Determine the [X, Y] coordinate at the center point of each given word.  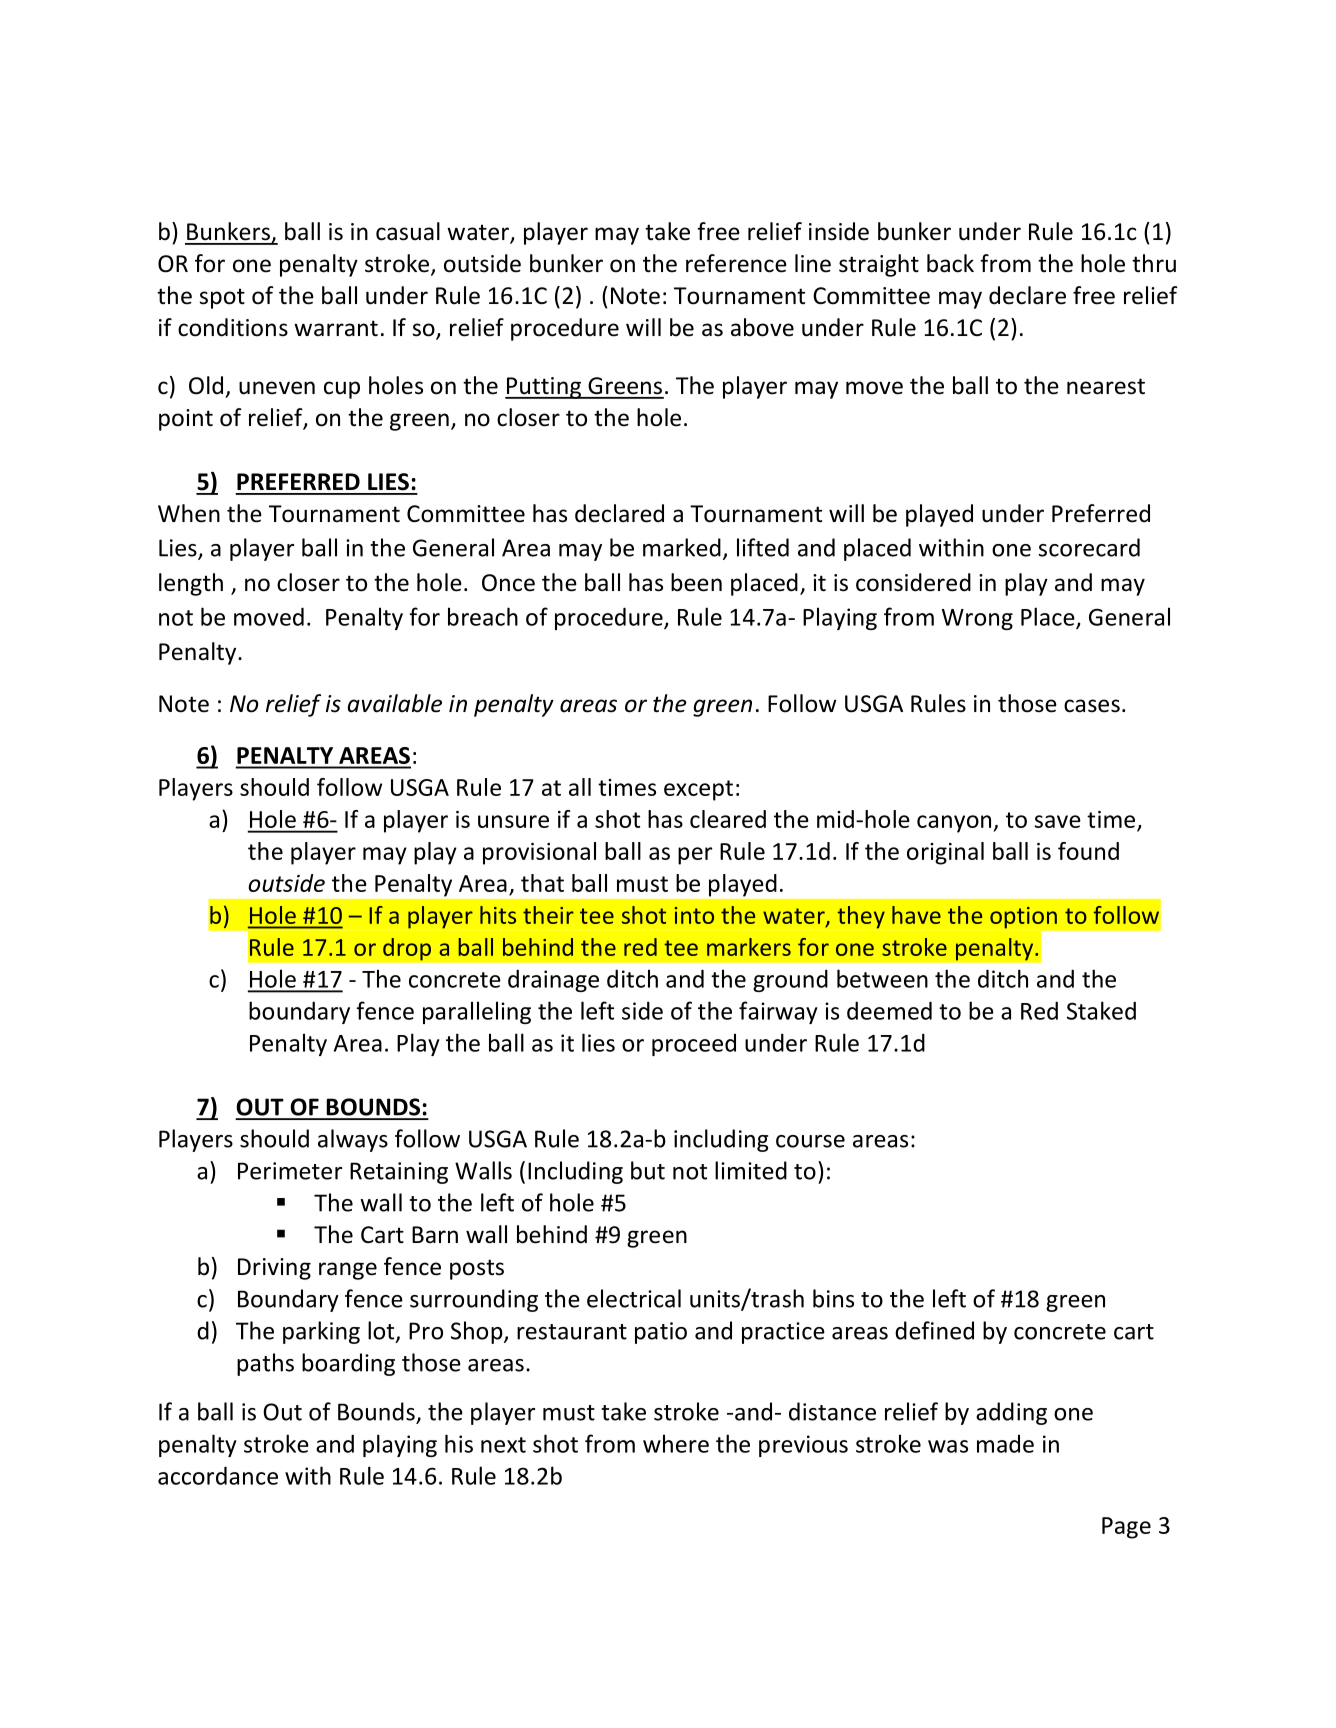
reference [736, 263]
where [676, 1443]
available [395, 703]
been [696, 582]
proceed [694, 1045]
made [1005, 1444]
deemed [889, 1010]
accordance [218, 1475]
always [353, 1140]
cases [1092, 706]
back [950, 263]
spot [222, 298]
